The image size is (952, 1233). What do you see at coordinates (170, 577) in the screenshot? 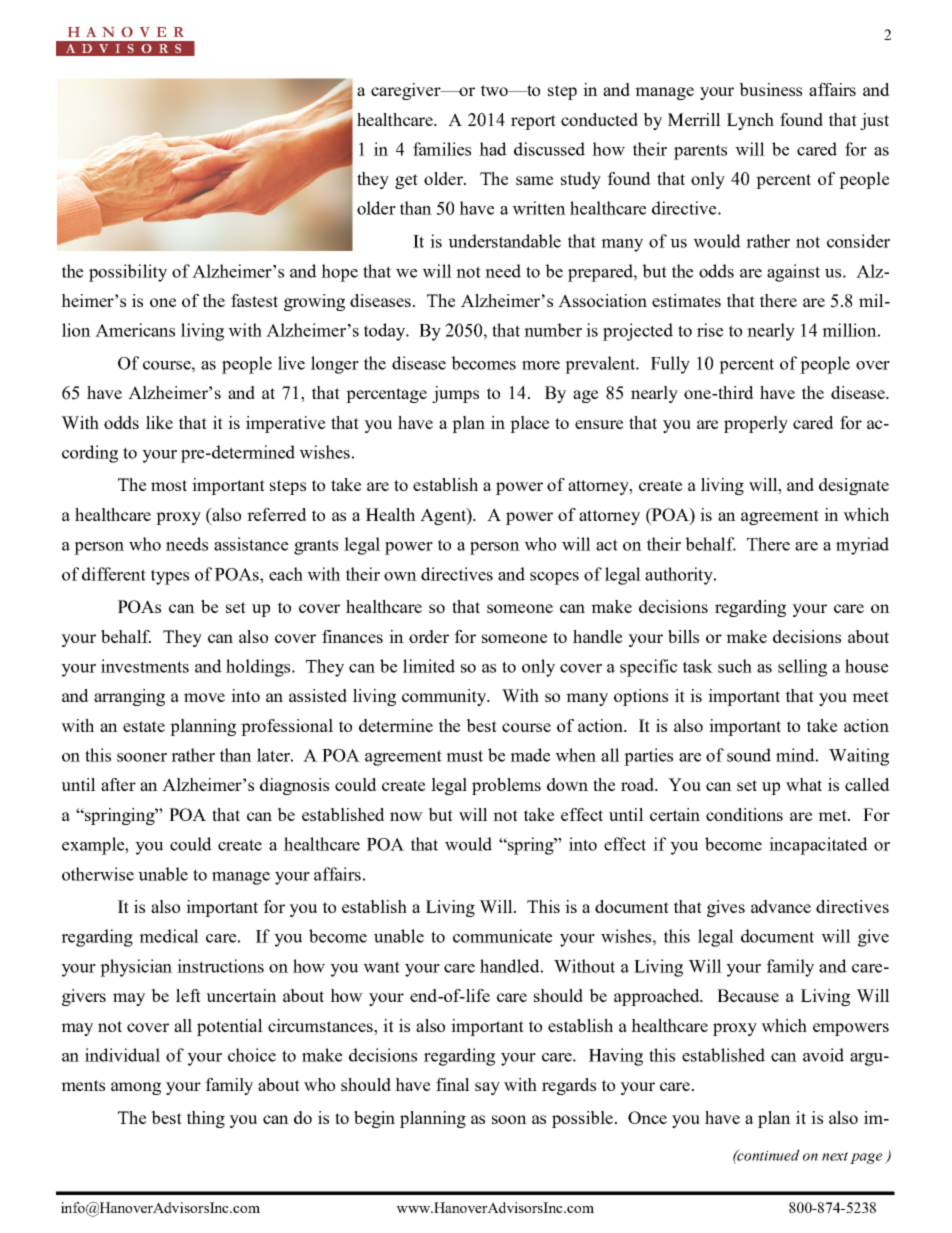
I see `types` at bounding box center [170, 577].
